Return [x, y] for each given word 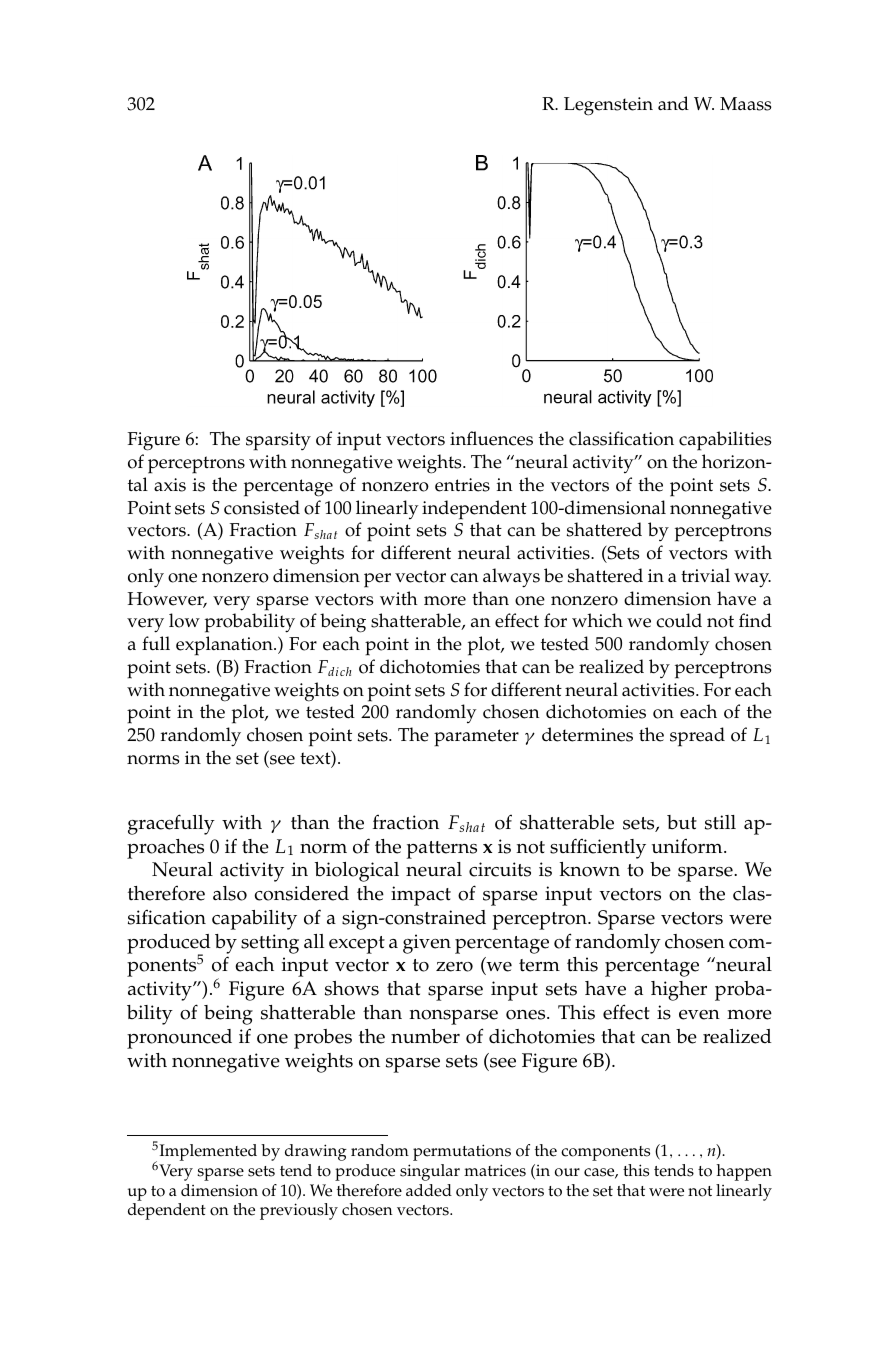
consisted [262, 507]
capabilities [725, 441]
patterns [442, 850]
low [184, 620]
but [682, 822]
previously [299, 1211]
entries [462, 485]
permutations [462, 1152]
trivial [705, 575]
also [230, 893]
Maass [745, 104]
